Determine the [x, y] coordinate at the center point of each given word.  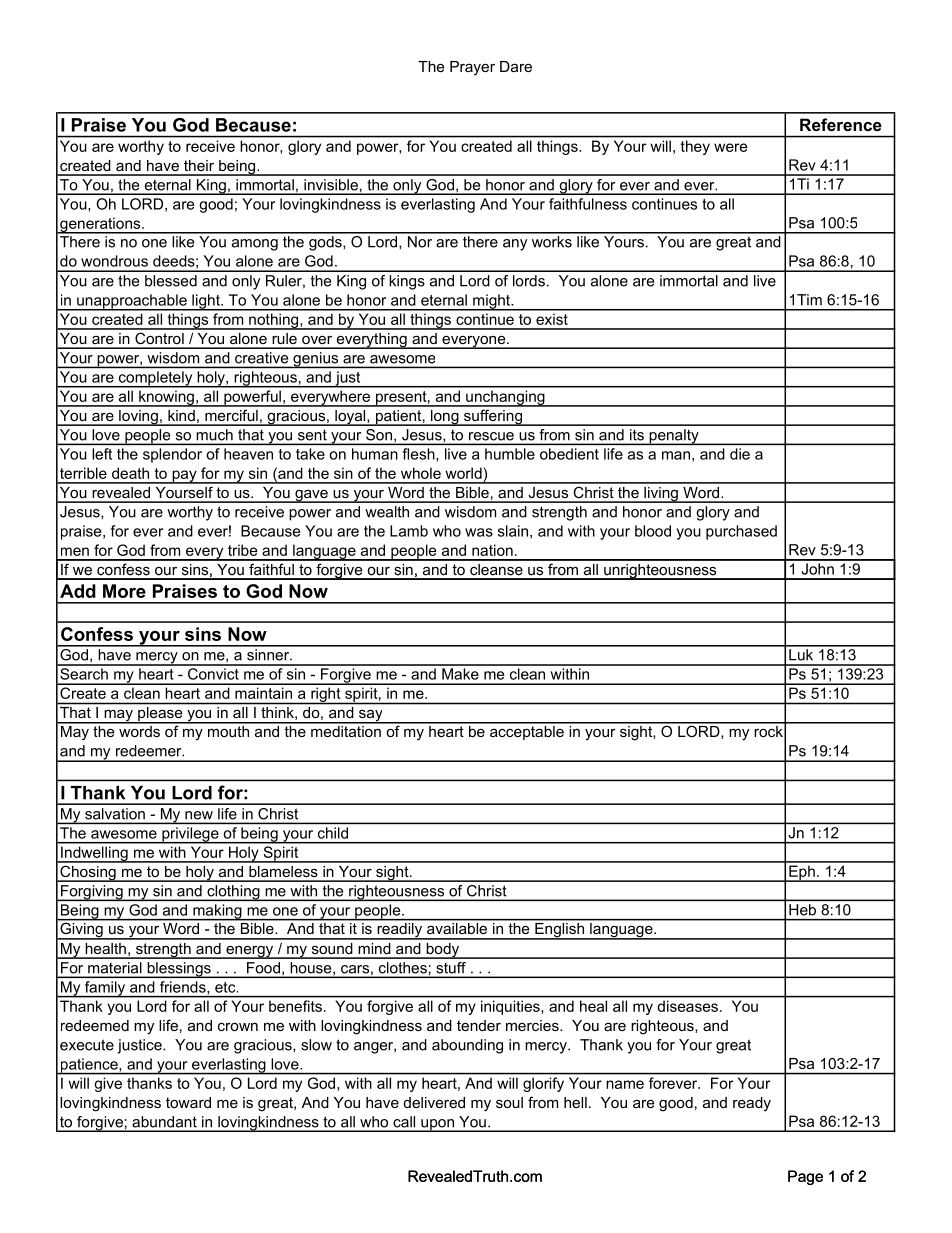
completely [155, 379]
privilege [190, 835]
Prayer [472, 68]
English [559, 930]
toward [188, 1102]
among [255, 245]
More [124, 591]
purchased [741, 532]
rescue [491, 436]
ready [752, 1104]
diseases [688, 1006]
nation [492, 550]
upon [437, 1125]
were [731, 147]
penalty [674, 437]
